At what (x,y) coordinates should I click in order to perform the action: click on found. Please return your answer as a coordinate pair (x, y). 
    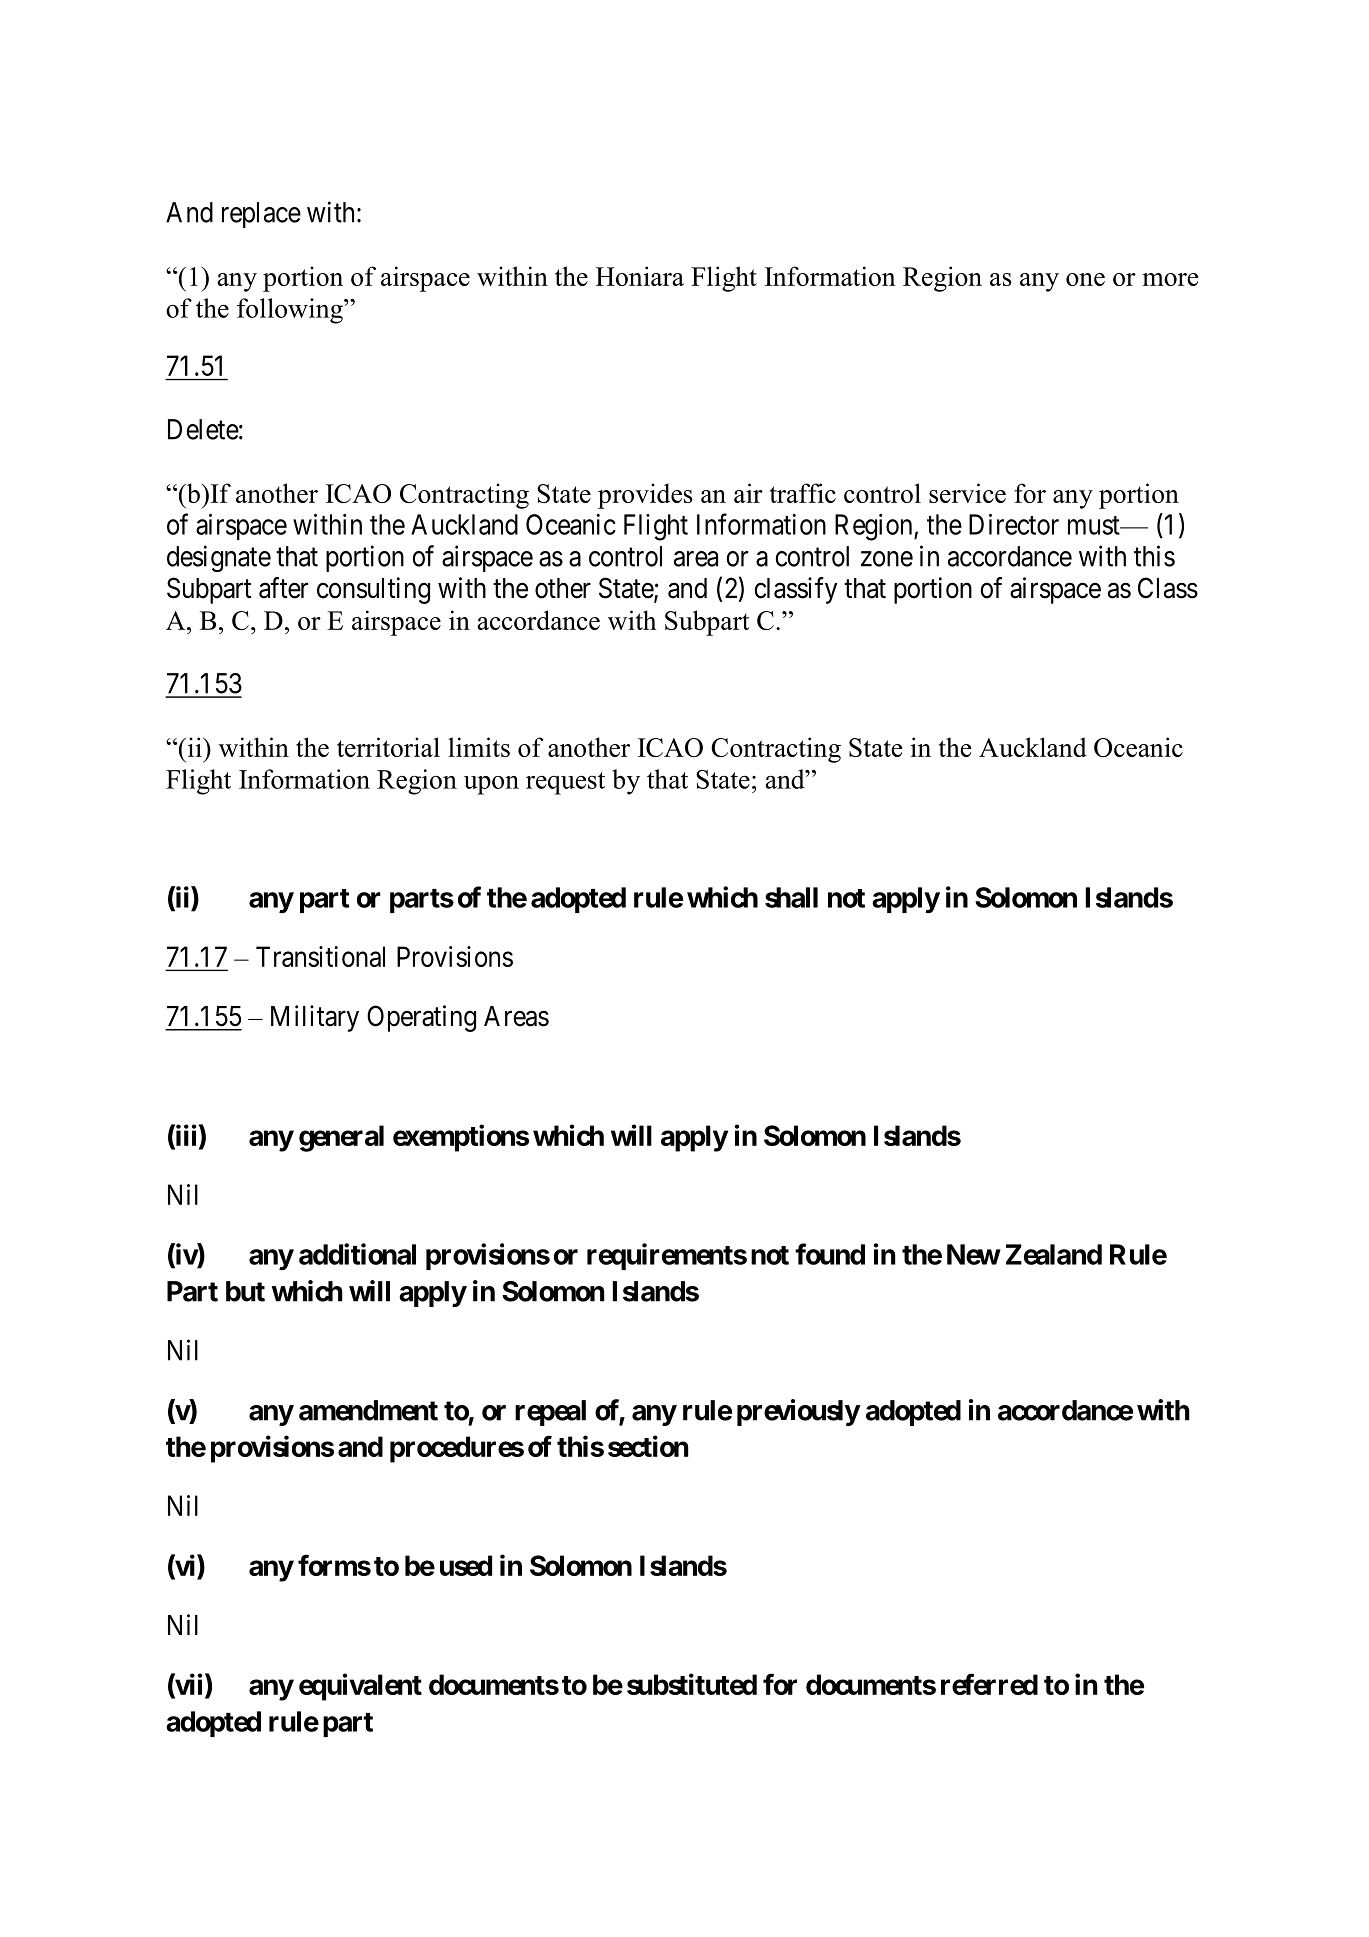
    Looking at the image, I should click on (830, 1254).
